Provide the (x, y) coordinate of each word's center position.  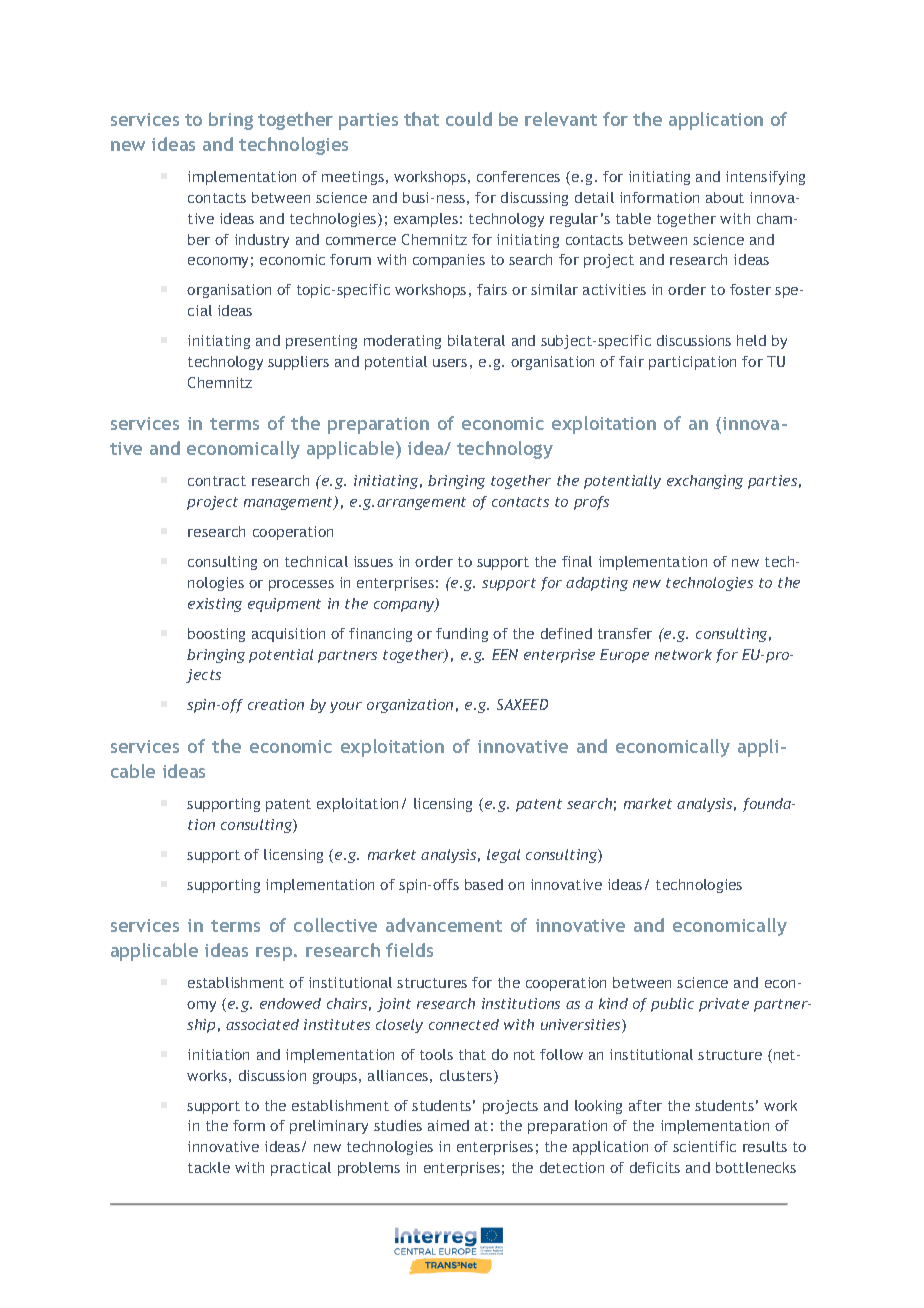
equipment (284, 605)
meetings (354, 178)
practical (301, 1169)
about (725, 197)
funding (462, 635)
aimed (448, 1125)
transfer (625, 633)
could (469, 119)
